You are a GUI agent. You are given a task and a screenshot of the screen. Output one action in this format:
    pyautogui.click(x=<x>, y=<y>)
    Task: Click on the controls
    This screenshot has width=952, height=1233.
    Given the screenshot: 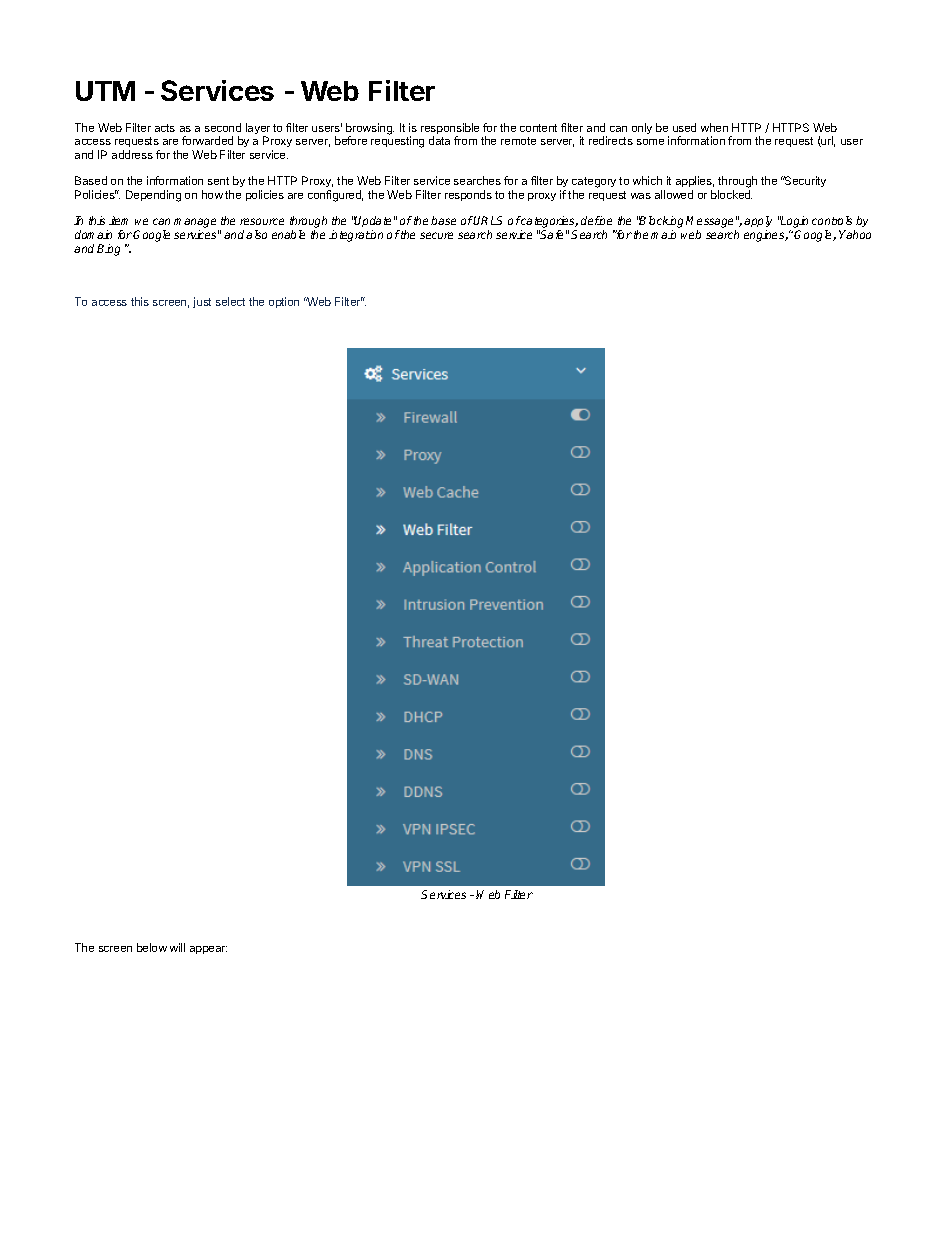 What is the action you would take?
    pyautogui.click(x=832, y=220)
